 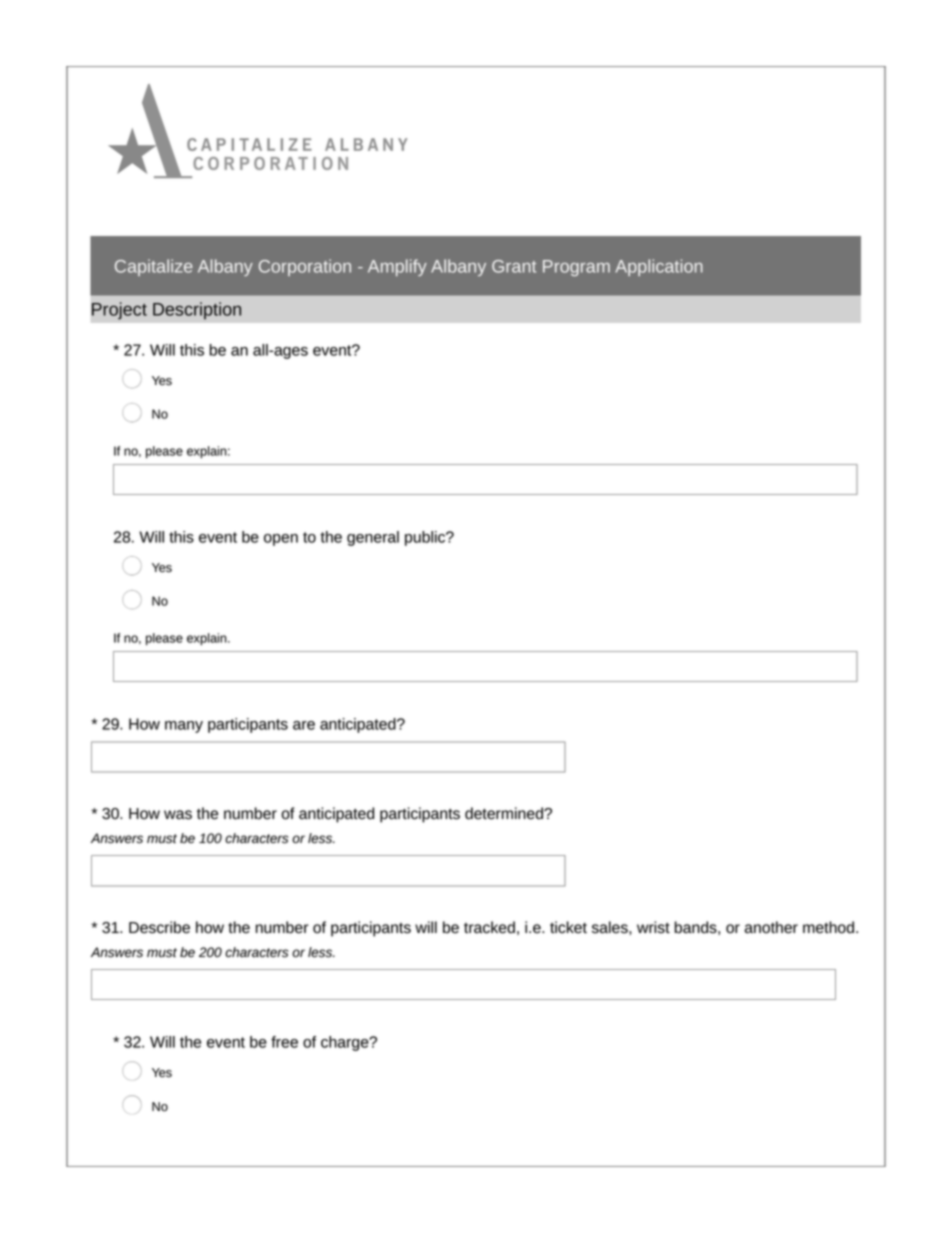 What do you see at coordinates (514, 266) in the page?
I see `Grant` at bounding box center [514, 266].
